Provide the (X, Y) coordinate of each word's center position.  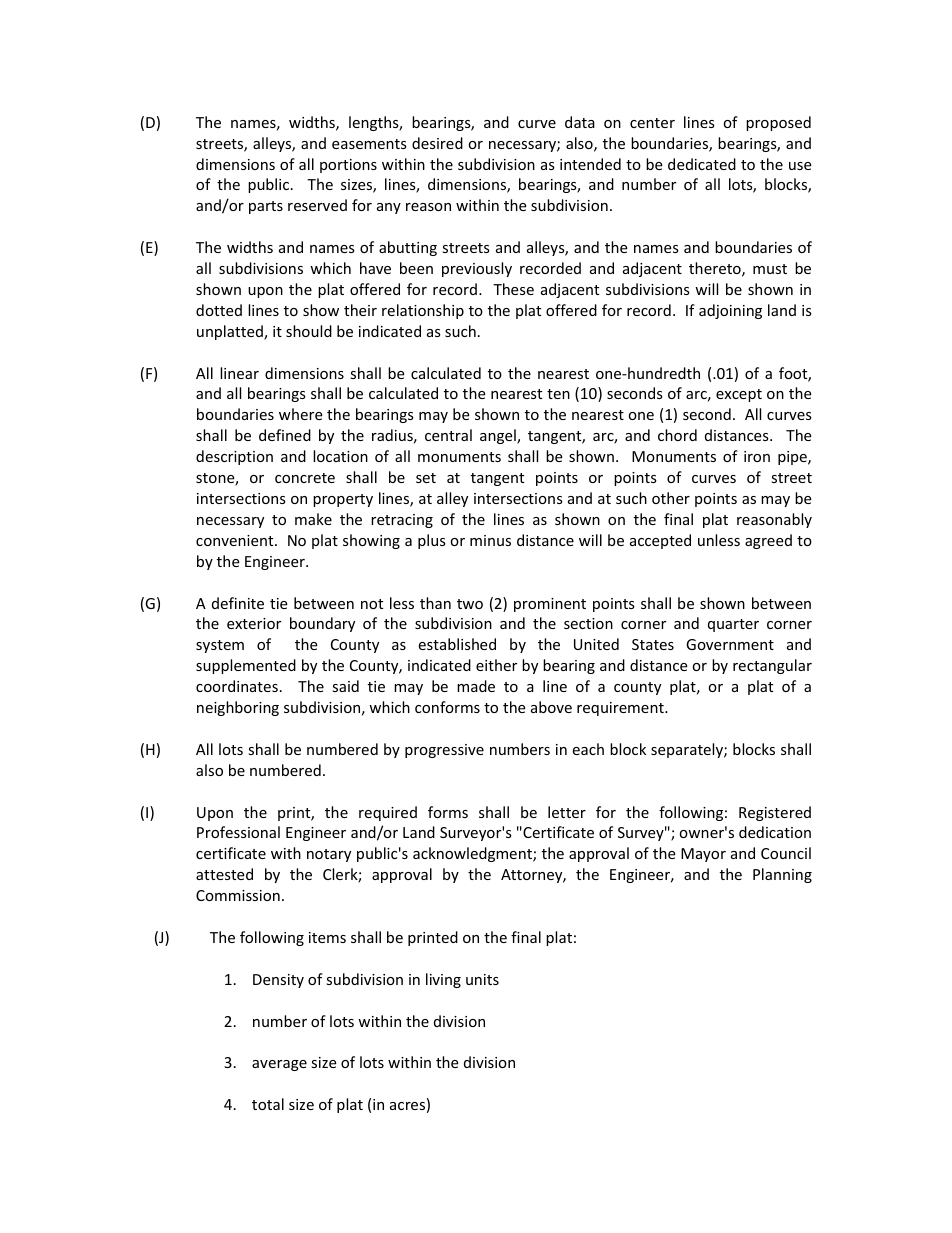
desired (437, 143)
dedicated (702, 164)
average (279, 1065)
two (470, 604)
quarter (733, 625)
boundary (322, 624)
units (482, 979)
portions (348, 166)
